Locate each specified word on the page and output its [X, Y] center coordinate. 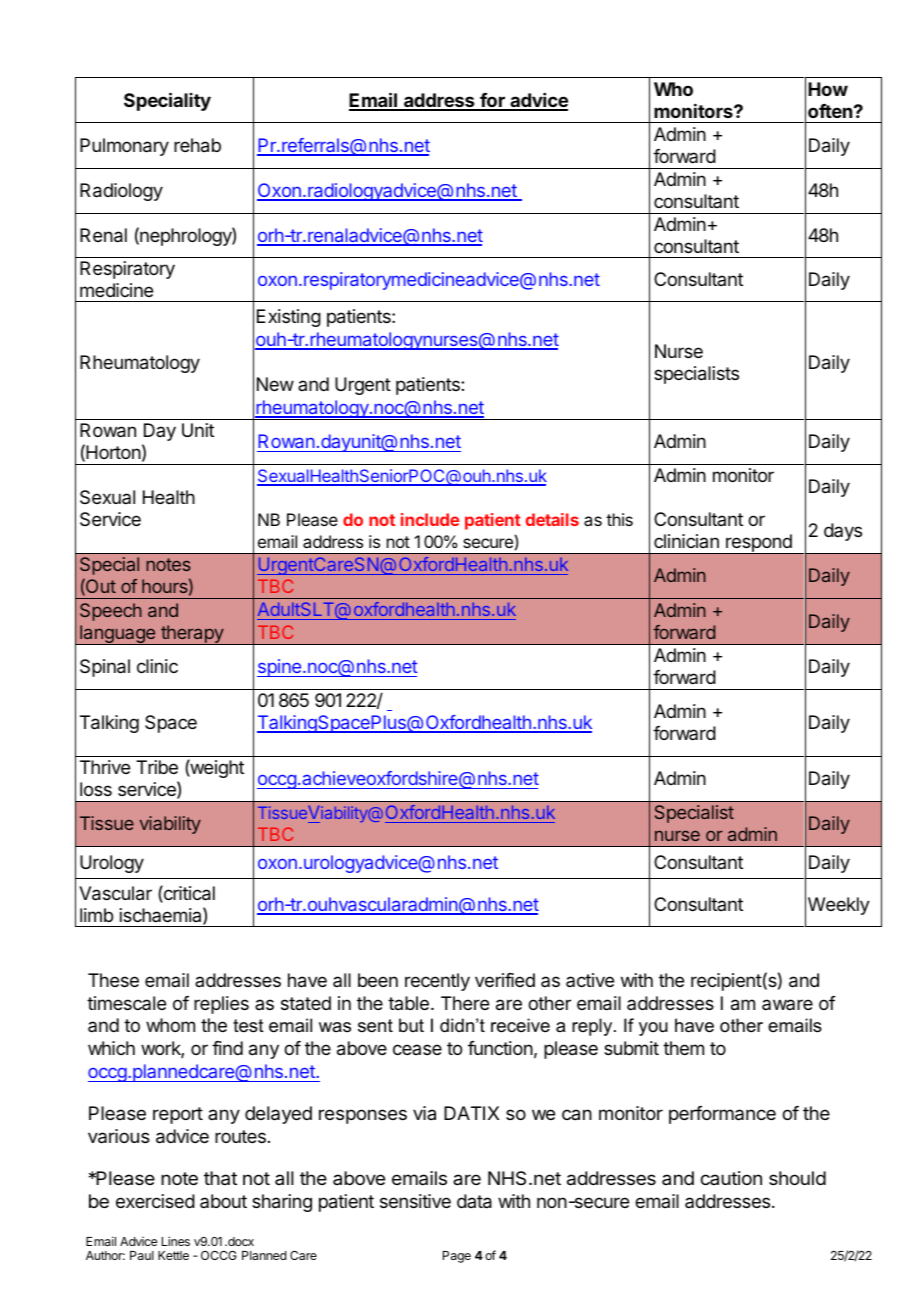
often [830, 111]
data [474, 1201]
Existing [289, 318]
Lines [176, 1241]
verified [505, 980]
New [275, 384]
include [430, 519]
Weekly [839, 906]
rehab [197, 145]
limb [96, 915]
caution [731, 1178]
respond [759, 544]
